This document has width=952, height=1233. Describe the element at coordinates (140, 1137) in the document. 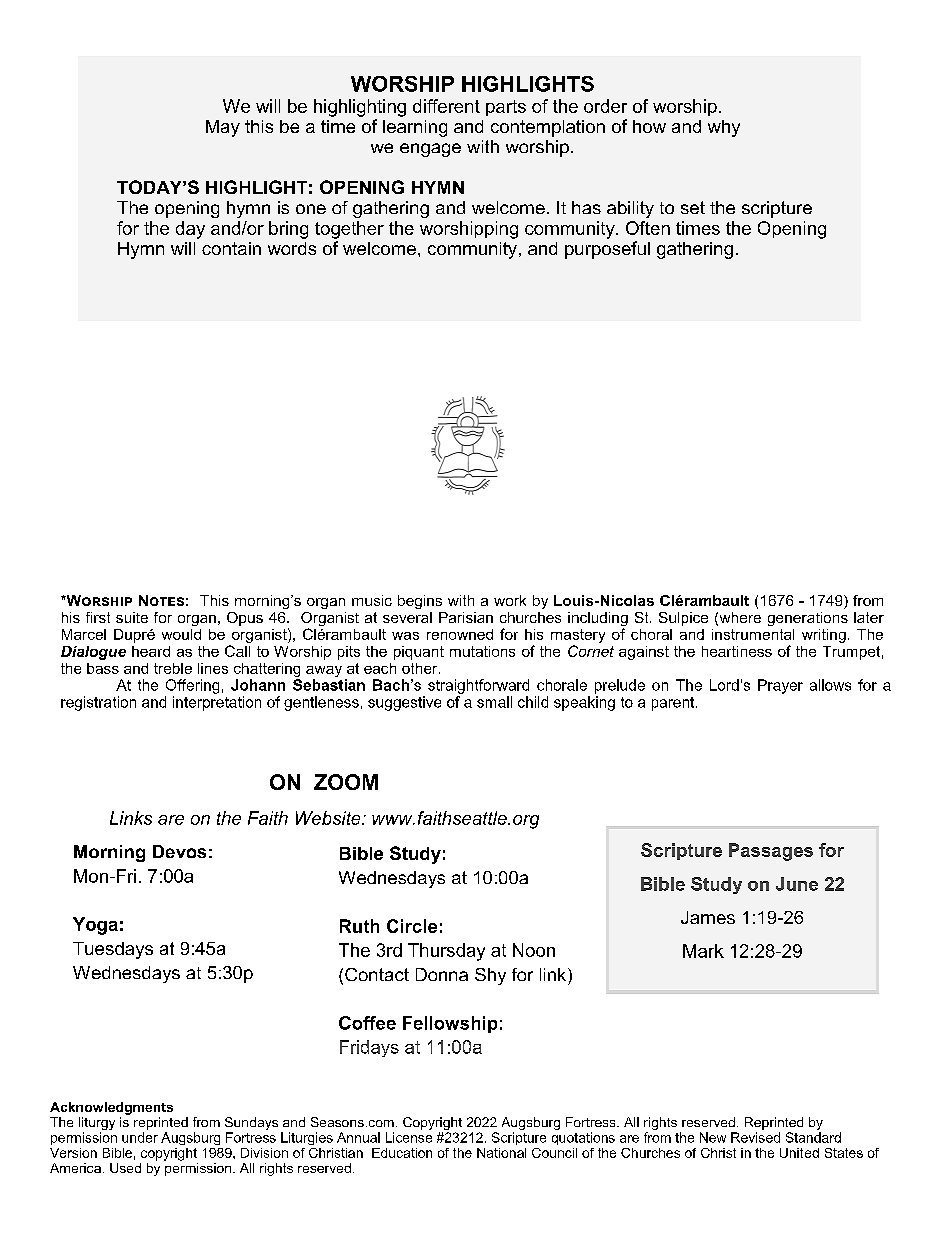

I see `under` at that location.
